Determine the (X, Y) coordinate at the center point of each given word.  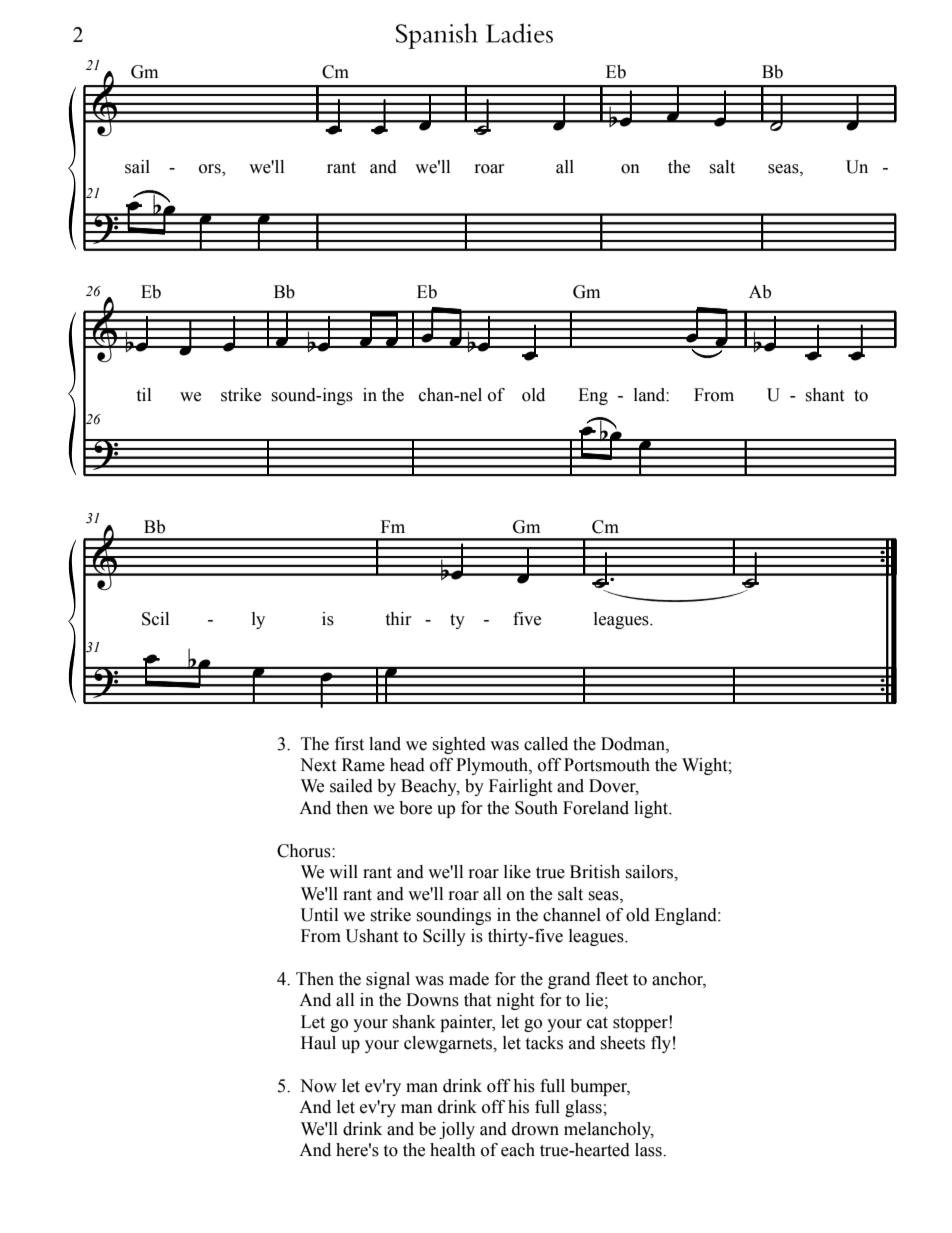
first (349, 744)
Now (318, 1086)
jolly (457, 1130)
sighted (459, 745)
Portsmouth (607, 765)
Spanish (437, 36)
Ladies (519, 33)
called (546, 744)
